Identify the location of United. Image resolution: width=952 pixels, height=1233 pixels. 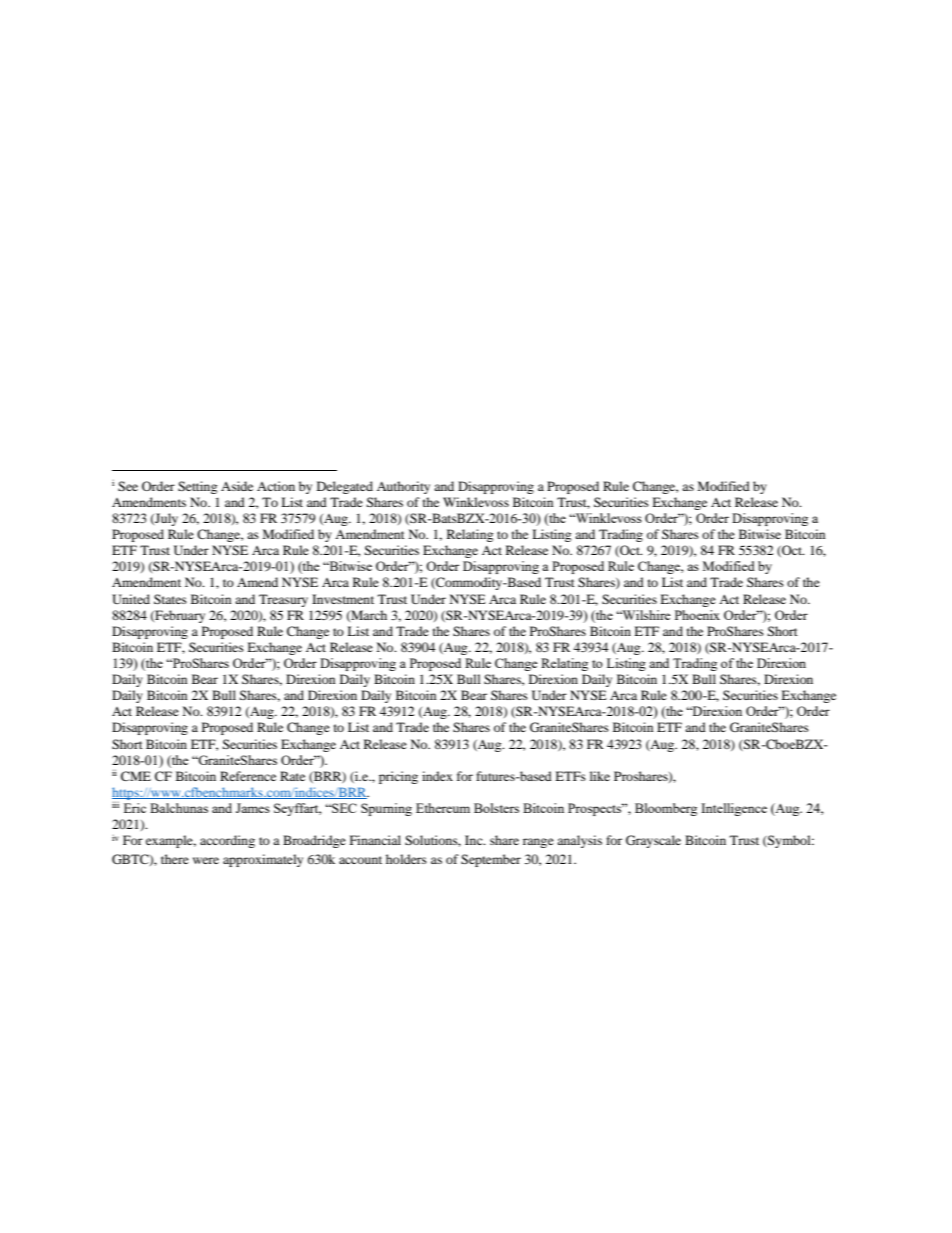
(131, 599).
